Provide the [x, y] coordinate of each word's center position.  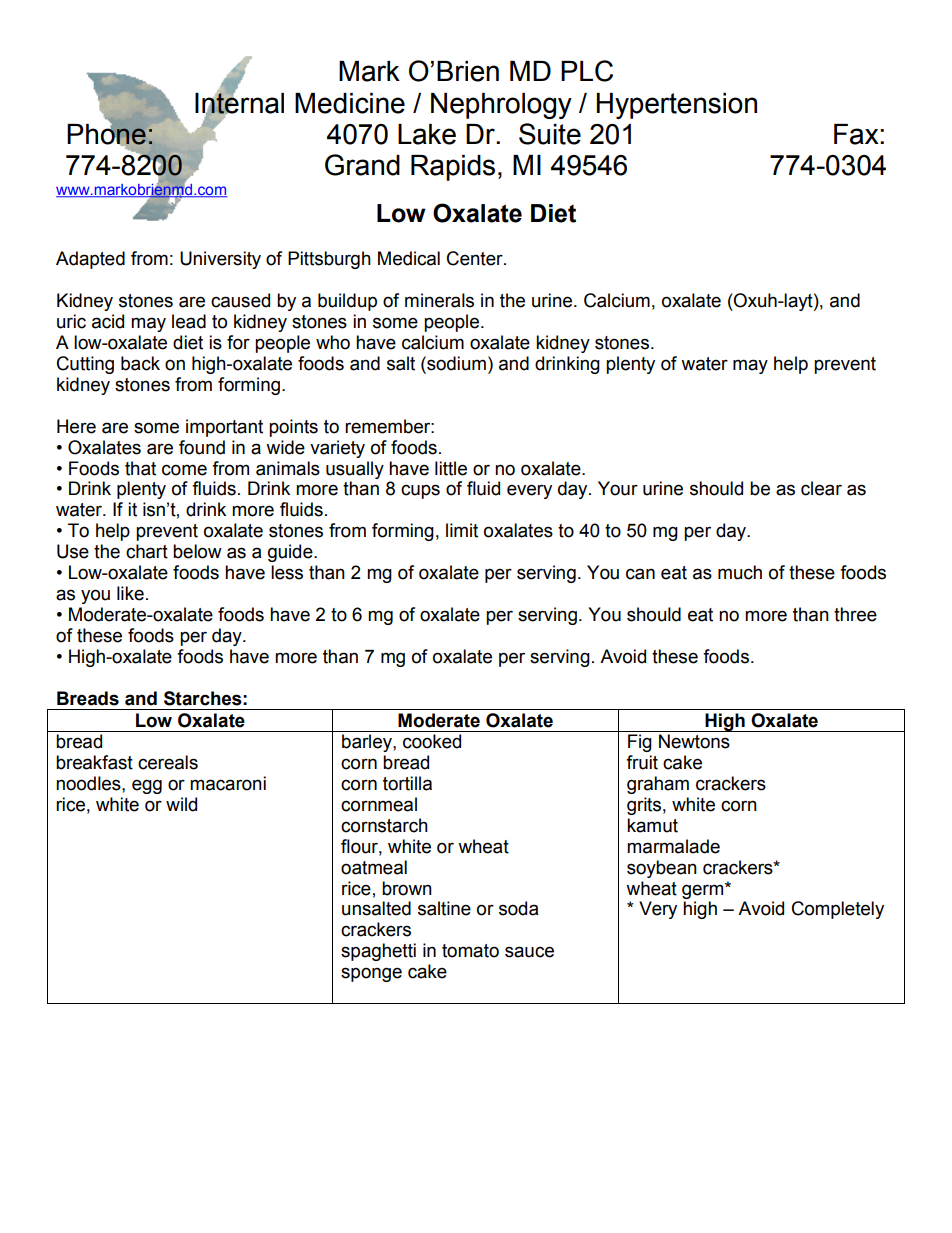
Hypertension [676, 106]
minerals [439, 300]
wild [181, 804]
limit [462, 530]
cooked [432, 741]
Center [476, 258]
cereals [168, 762]
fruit [642, 762]
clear [821, 488]
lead [189, 321]
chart [147, 551]
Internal [239, 102]
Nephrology [501, 106]
